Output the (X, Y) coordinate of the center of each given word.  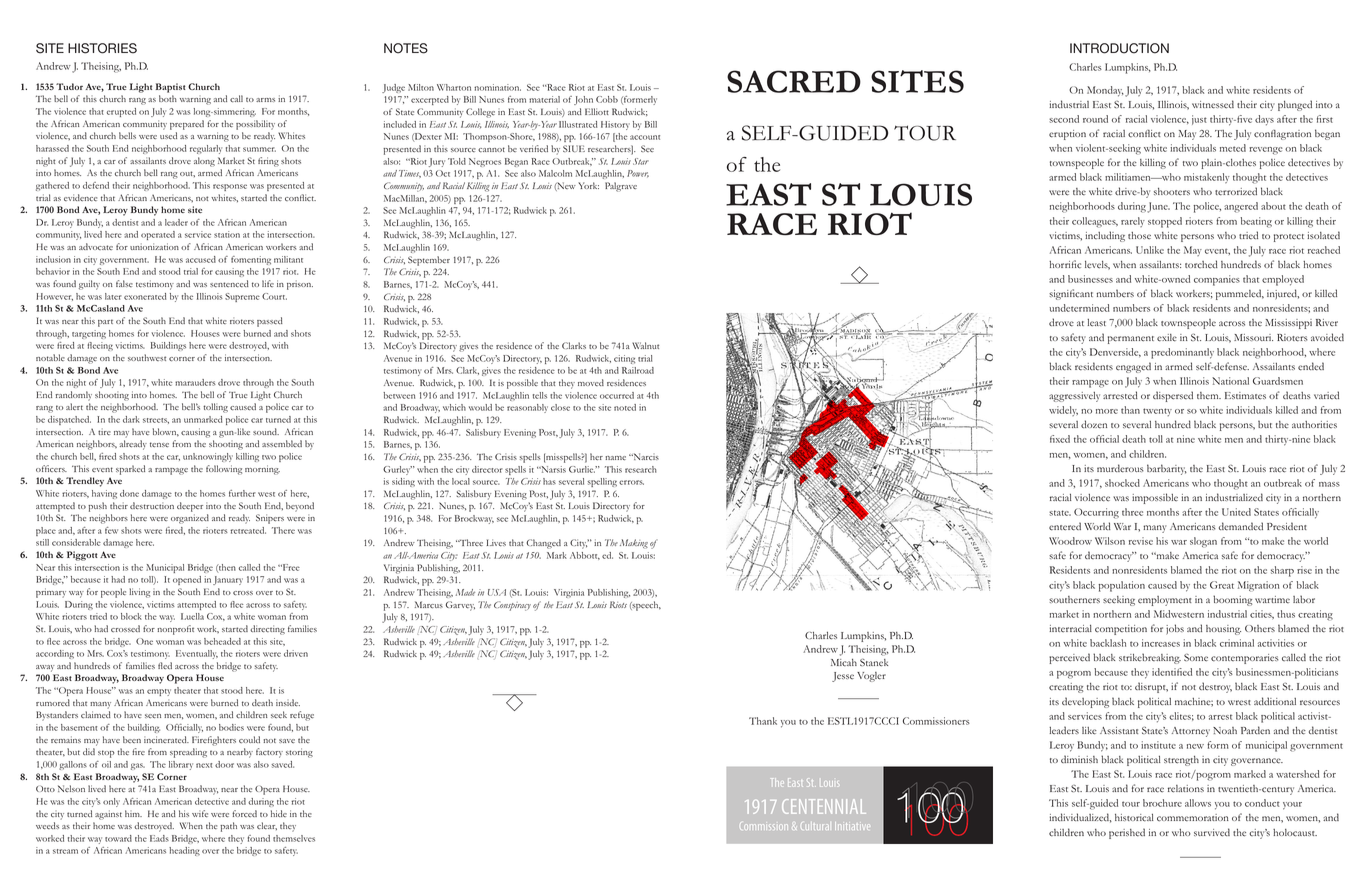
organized (190, 519)
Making (634, 544)
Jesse (843, 677)
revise (1141, 541)
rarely (1133, 222)
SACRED (794, 81)
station (227, 234)
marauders (195, 382)
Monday (1105, 91)
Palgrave (621, 187)
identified (1172, 672)
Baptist (171, 88)
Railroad (638, 370)
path (228, 827)
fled (165, 665)
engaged (1133, 367)
